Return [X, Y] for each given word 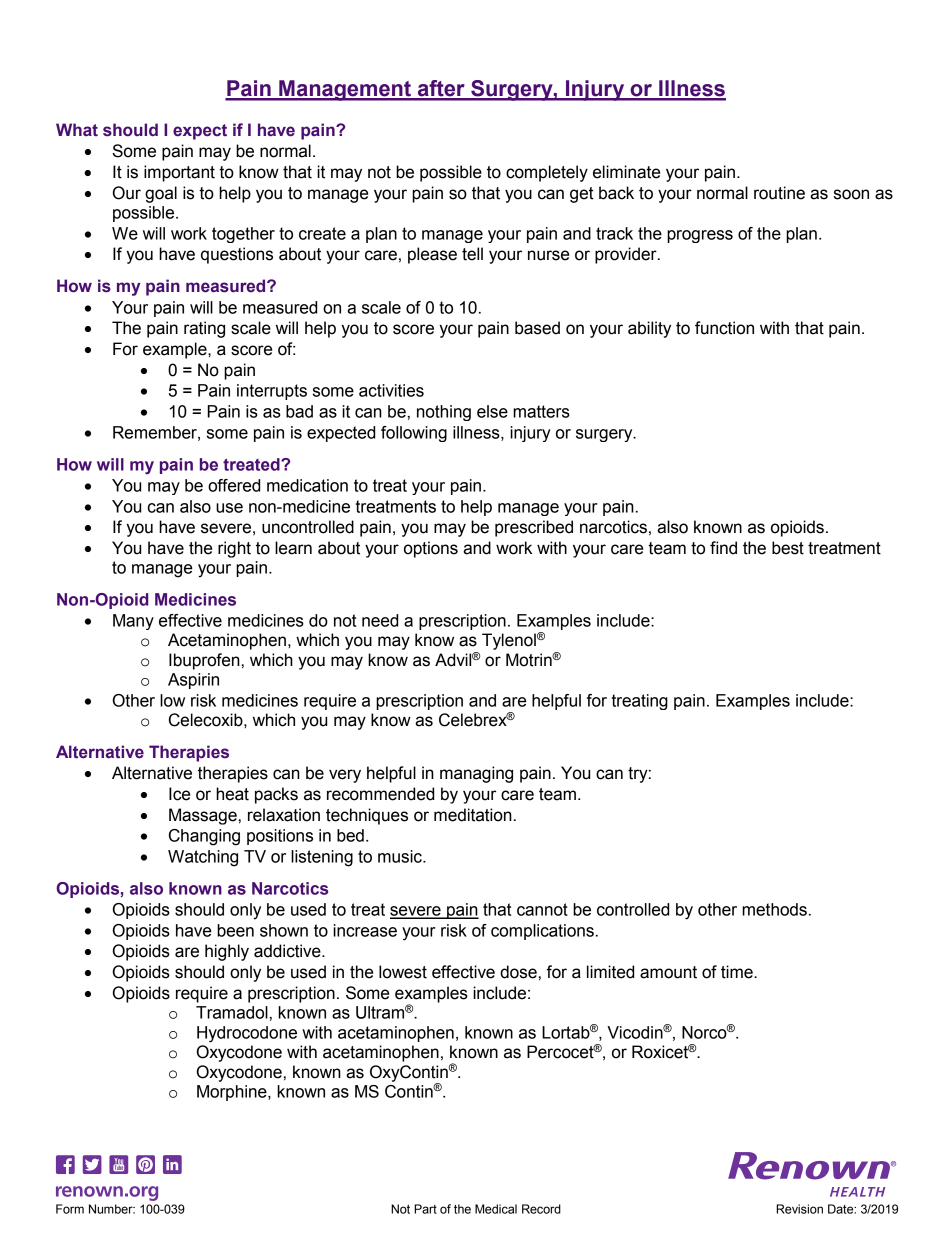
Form [70, 1209]
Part [425, 1209]
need [380, 620]
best [788, 548]
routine [779, 193]
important [179, 173]
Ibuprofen [204, 661]
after [441, 89]
